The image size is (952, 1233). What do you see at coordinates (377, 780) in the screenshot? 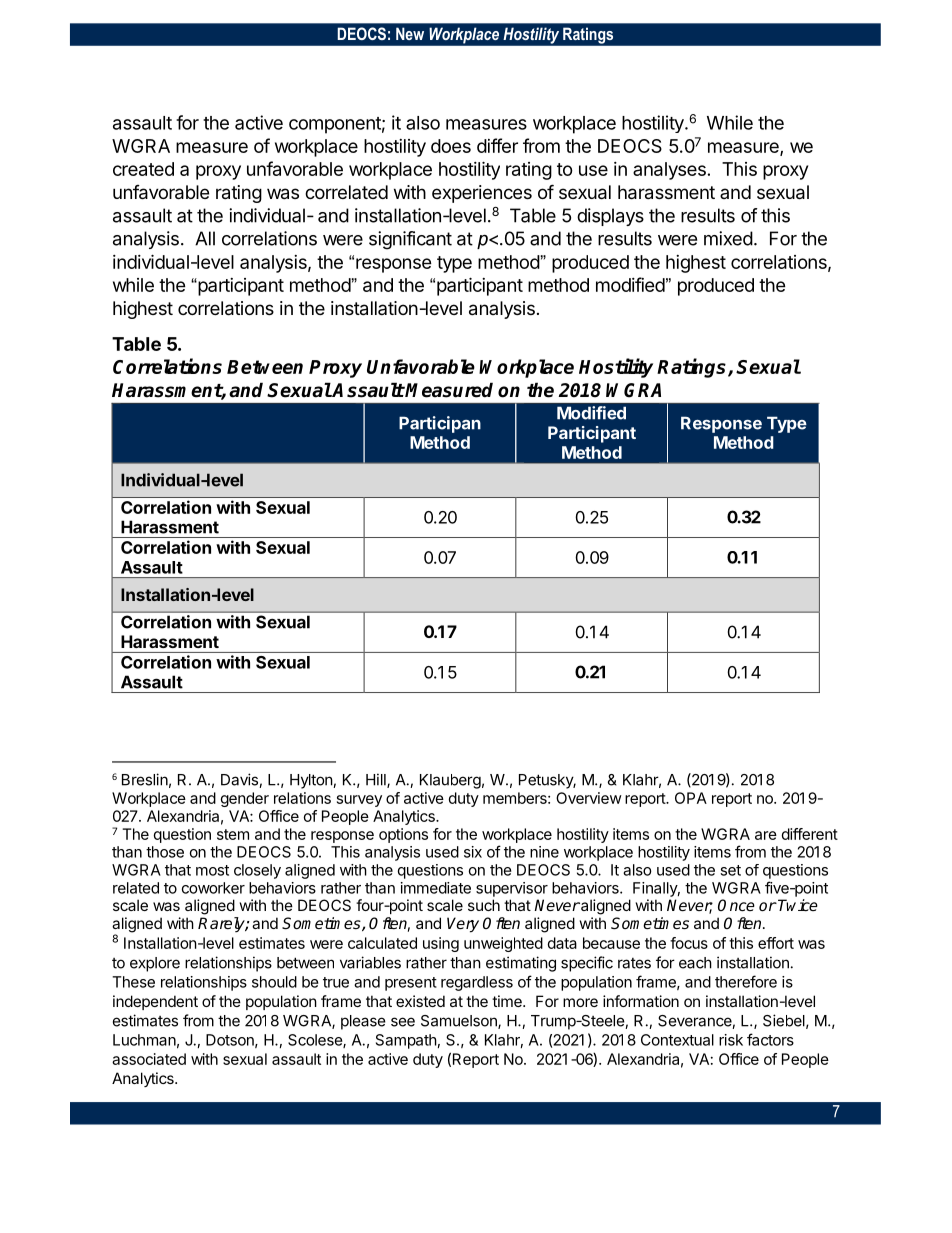
I see `Hill` at bounding box center [377, 780].
